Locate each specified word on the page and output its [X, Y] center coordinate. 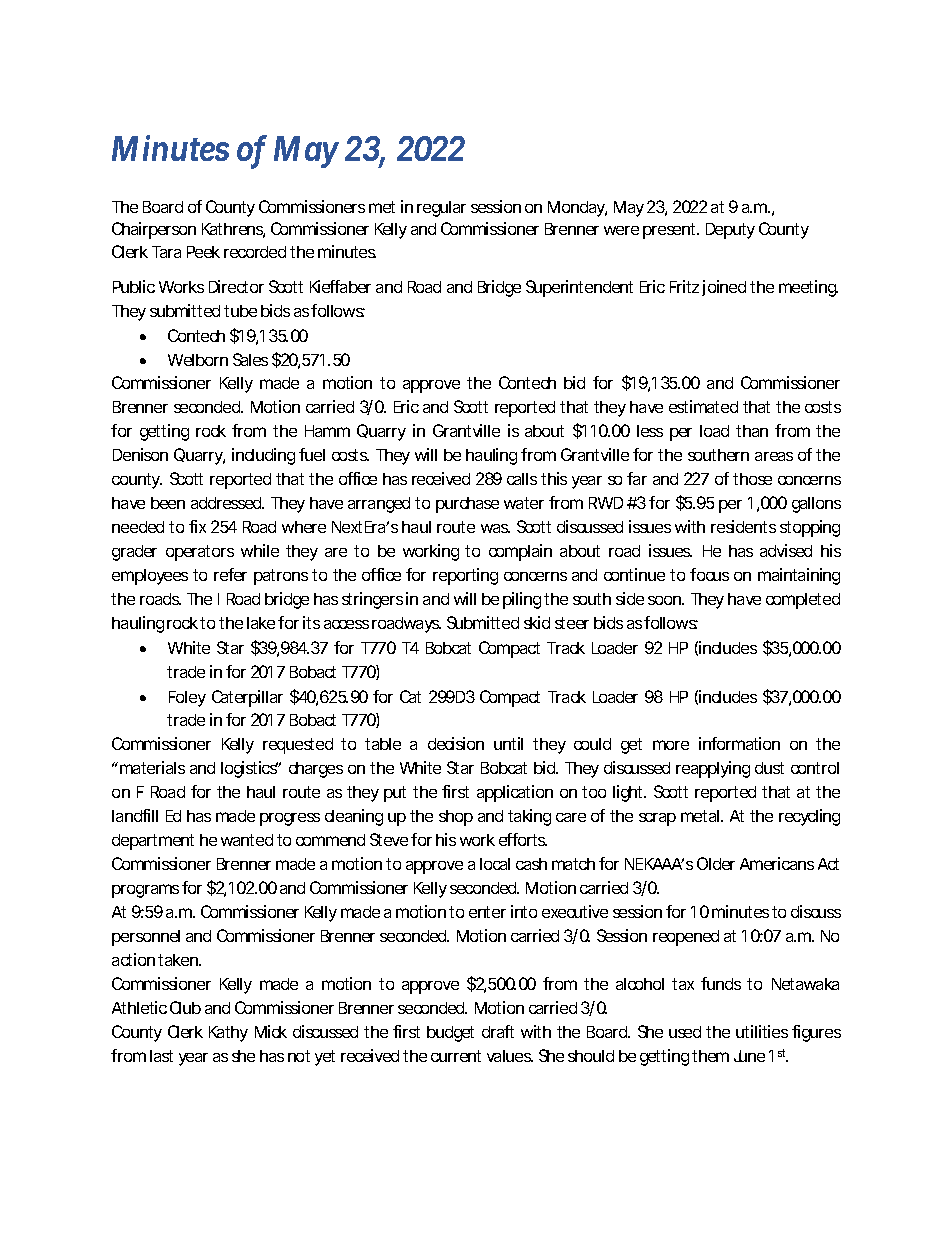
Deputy [730, 231]
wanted [247, 840]
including [263, 456]
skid [537, 622]
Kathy [228, 1034]
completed [803, 601]
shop [456, 818]
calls [522, 479]
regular [441, 209]
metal [701, 816]
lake [261, 623]
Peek [203, 252]
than [752, 431]
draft [498, 1031]
